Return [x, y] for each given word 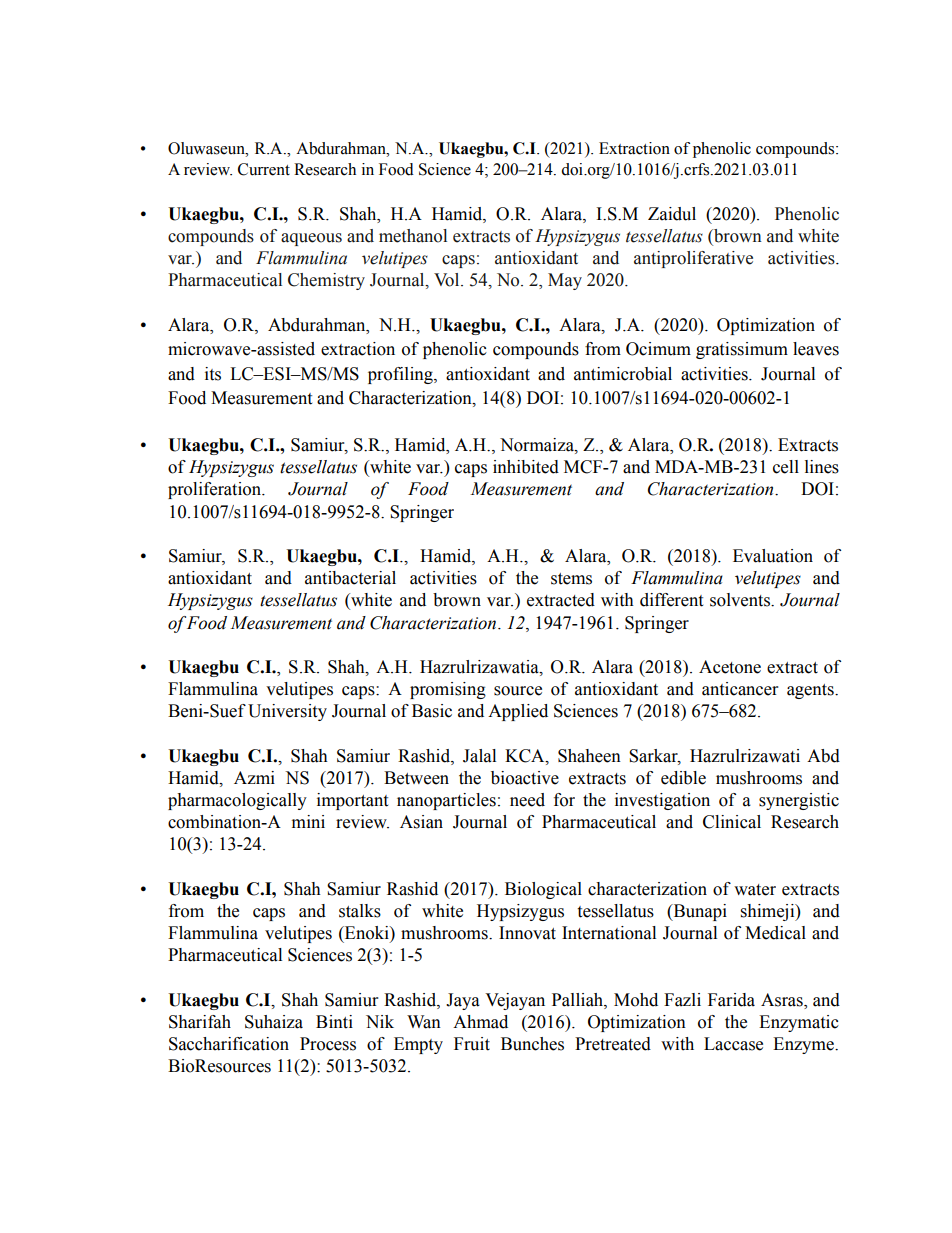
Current [264, 169]
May [565, 281]
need [527, 800]
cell [786, 467]
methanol [413, 236]
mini [308, 821]
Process [328, 1044]
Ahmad [480, 1022]
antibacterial [350, 578]
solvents [741, 600]
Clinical [732, 822]
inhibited [526, 467]
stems [571, 579]
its [213, 374]
